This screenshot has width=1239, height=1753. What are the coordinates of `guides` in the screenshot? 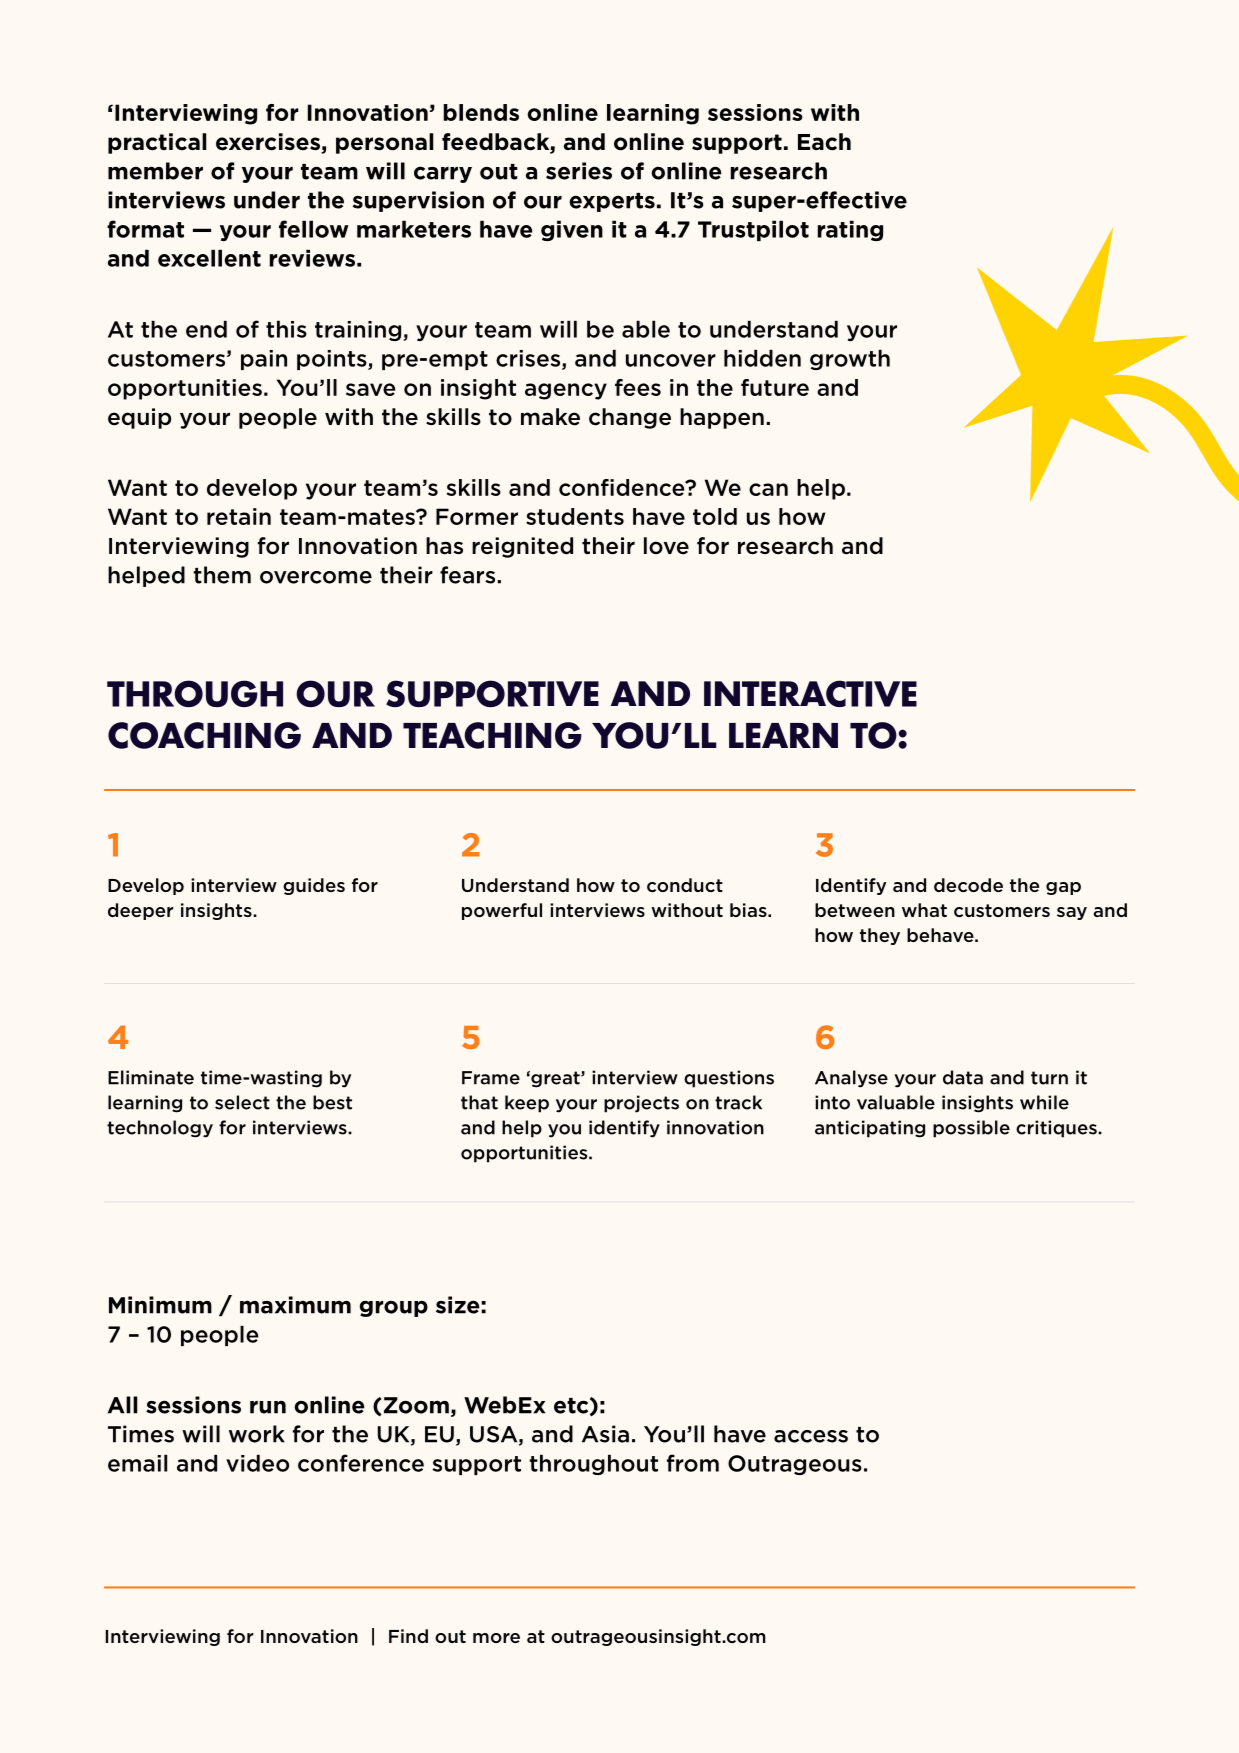 It's located at (314, 886).
